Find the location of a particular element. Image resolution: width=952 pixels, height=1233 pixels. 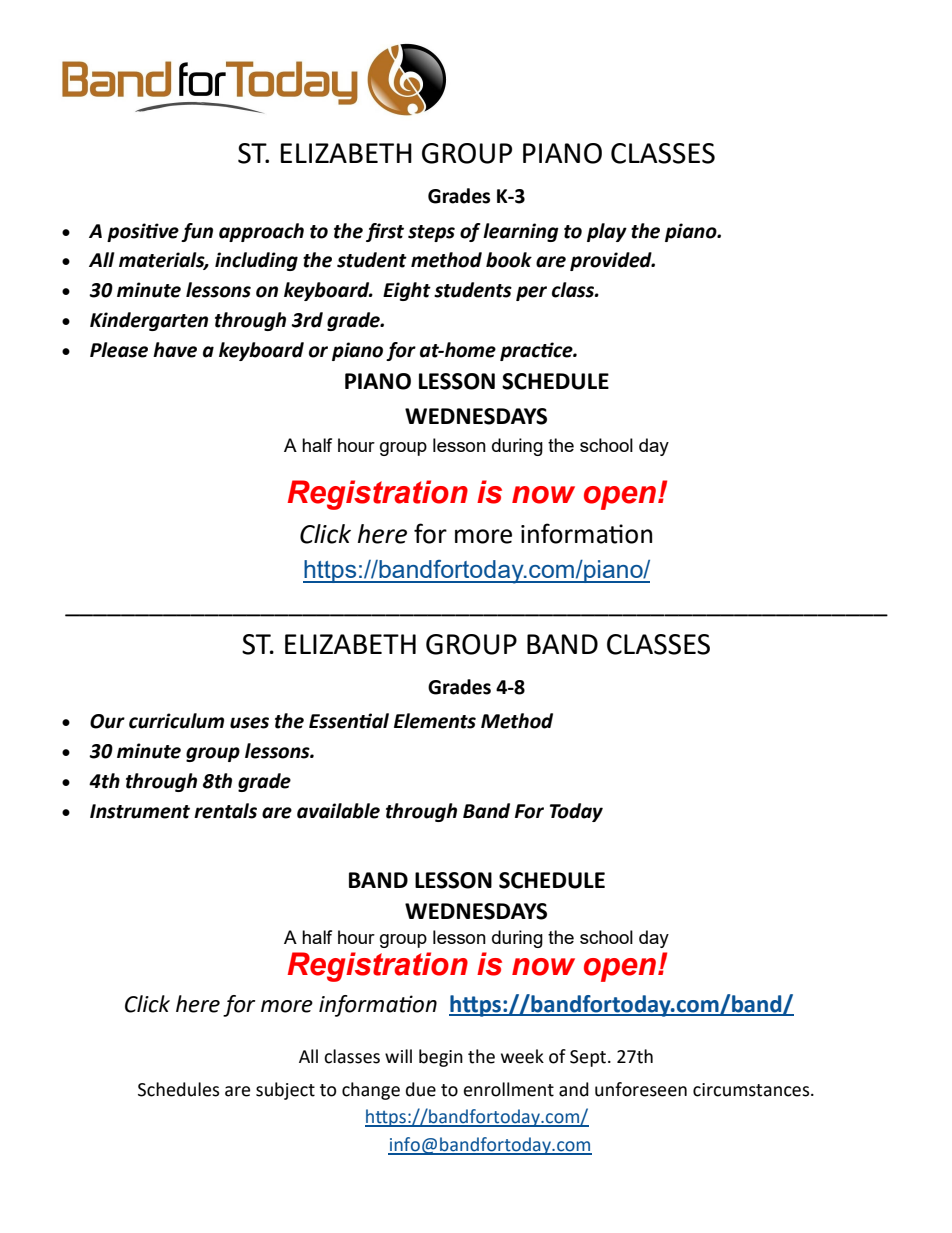

subject is located at coordinates (285, 1091).
